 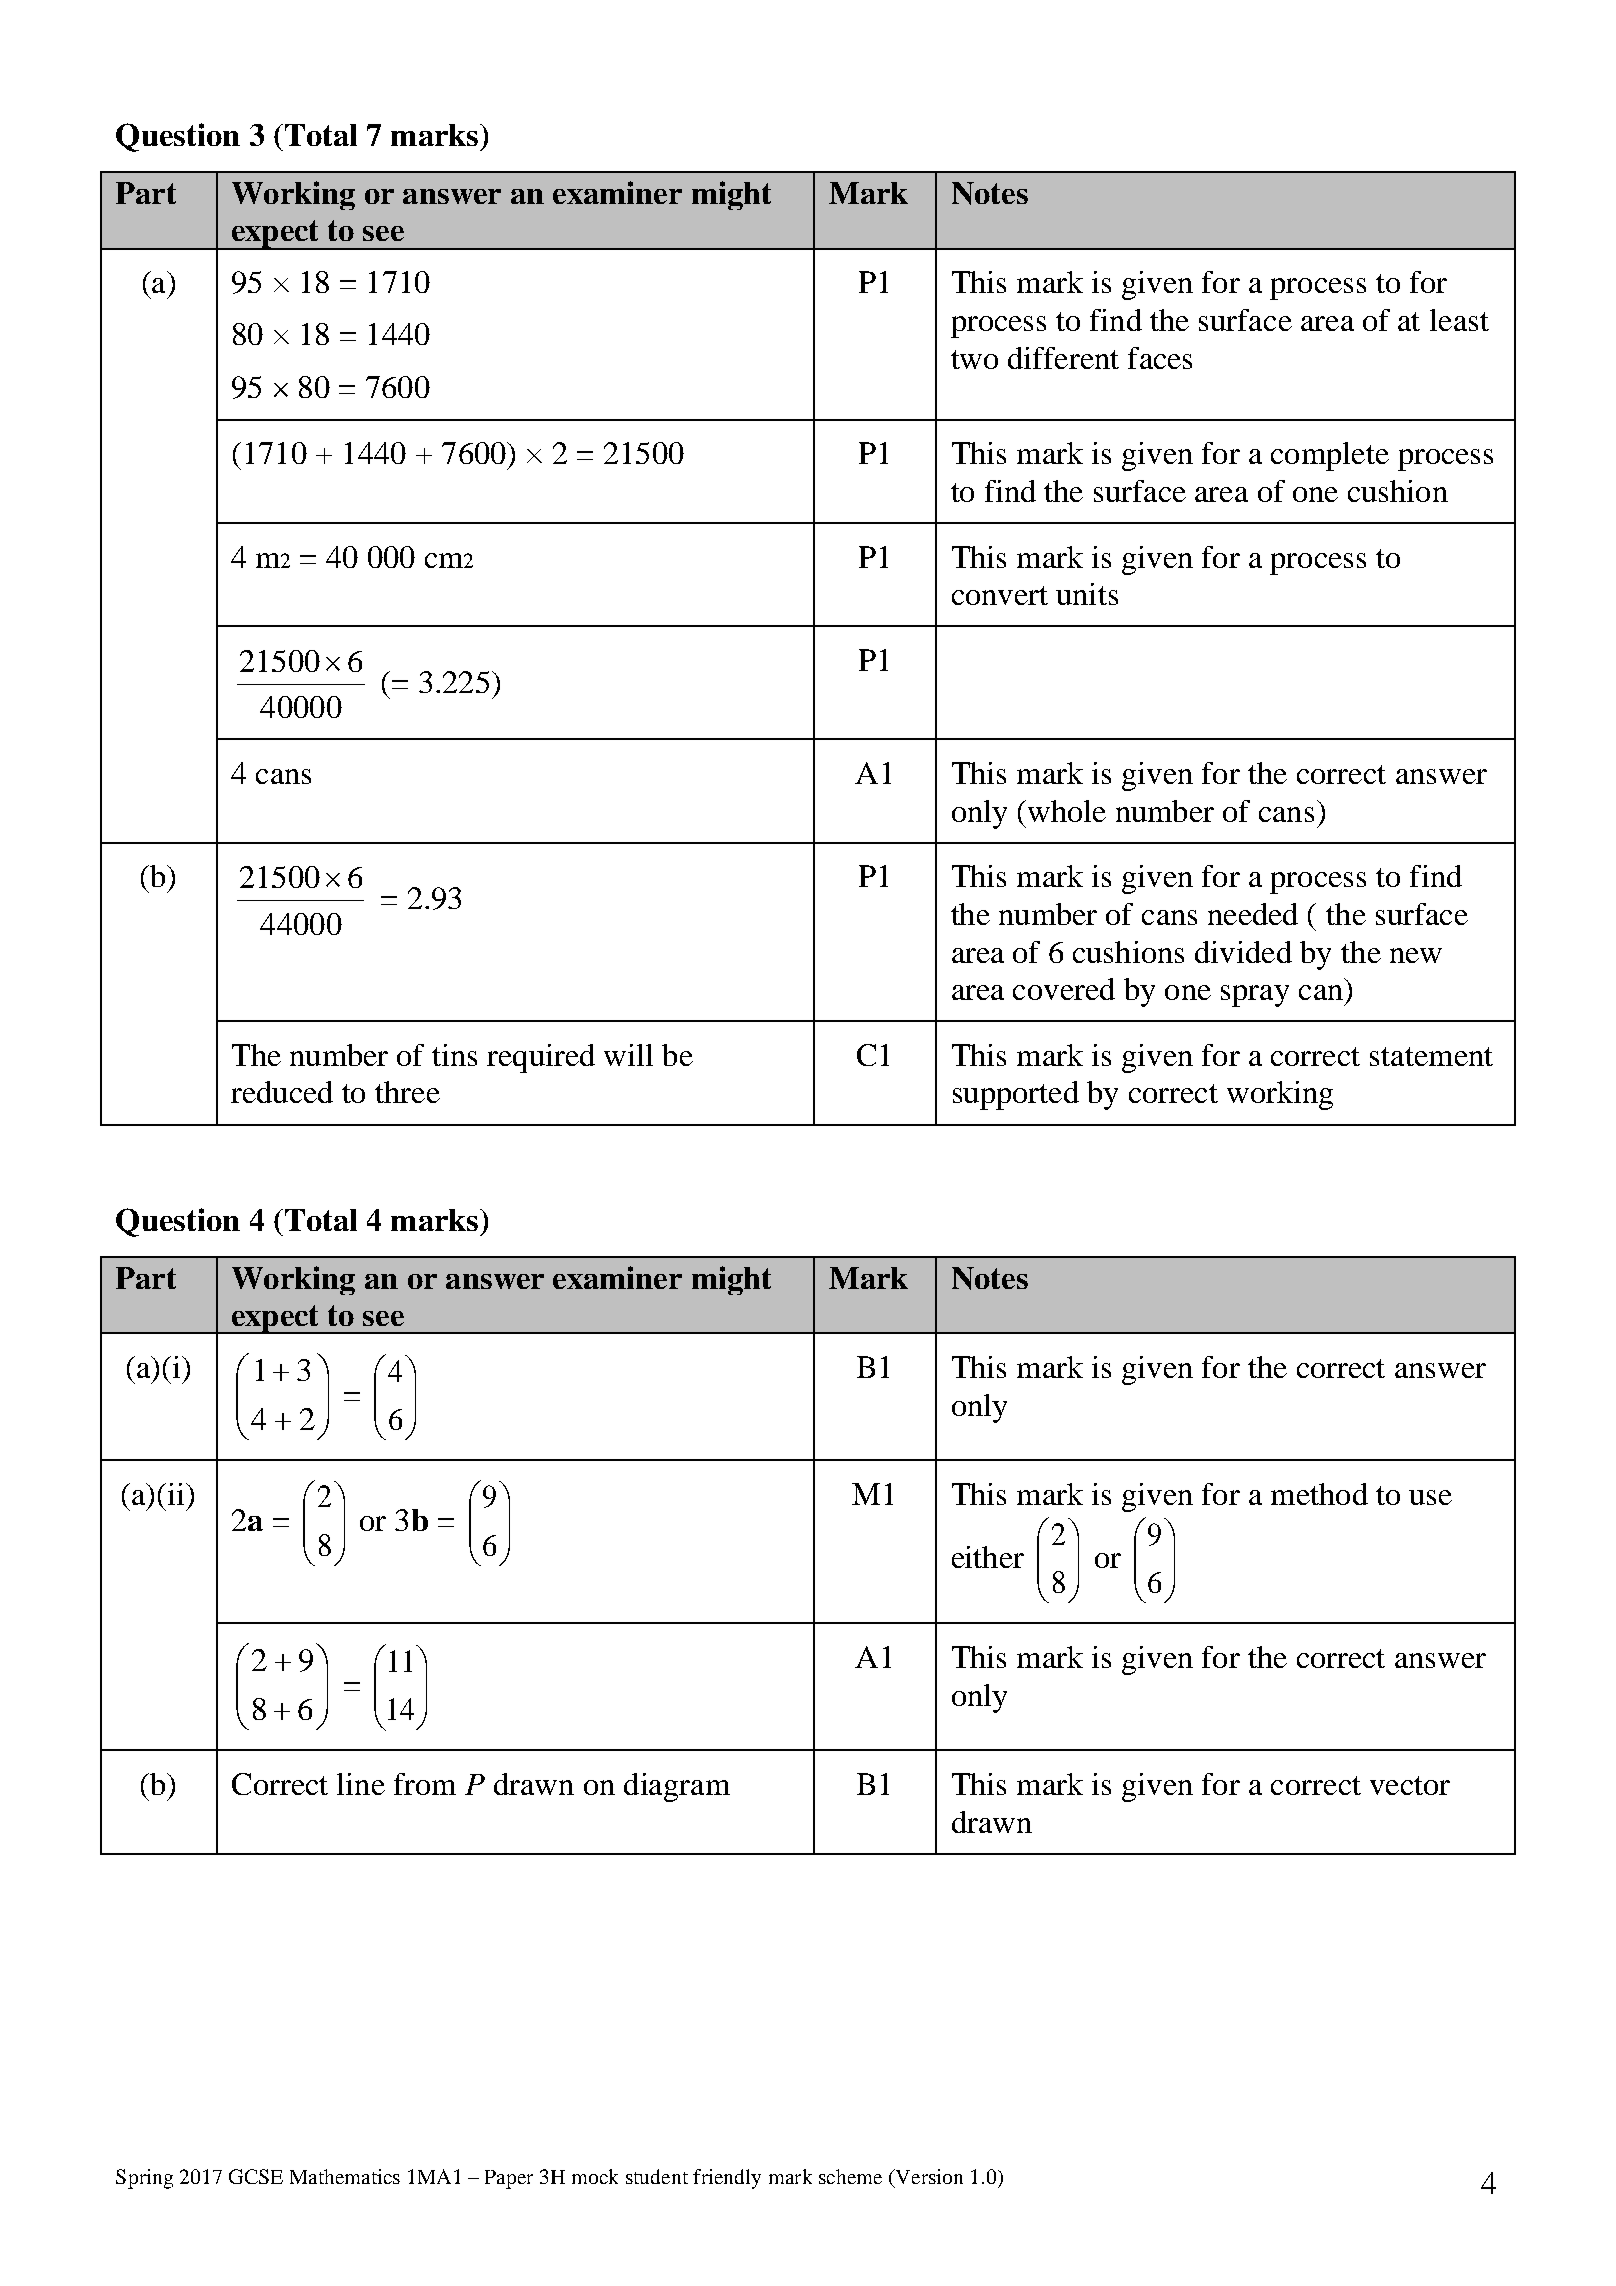 I want to click on complete, so click(x=1330, y=456).
